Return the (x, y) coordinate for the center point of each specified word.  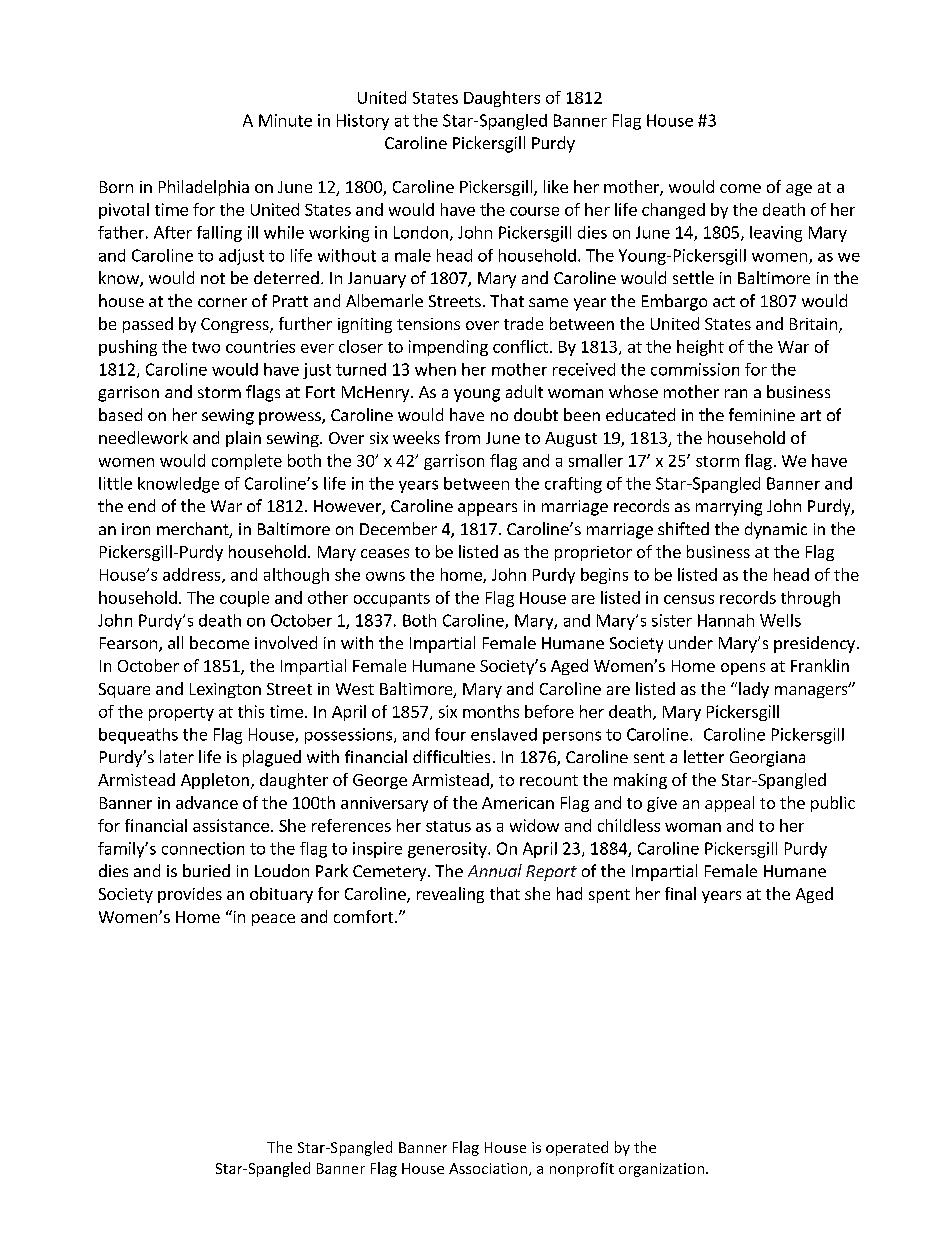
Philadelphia (204, 188)
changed (673, 211)
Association (489, 1169)
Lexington (225, 690)
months (491, 711)
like (556, 186)
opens (743, 669)
